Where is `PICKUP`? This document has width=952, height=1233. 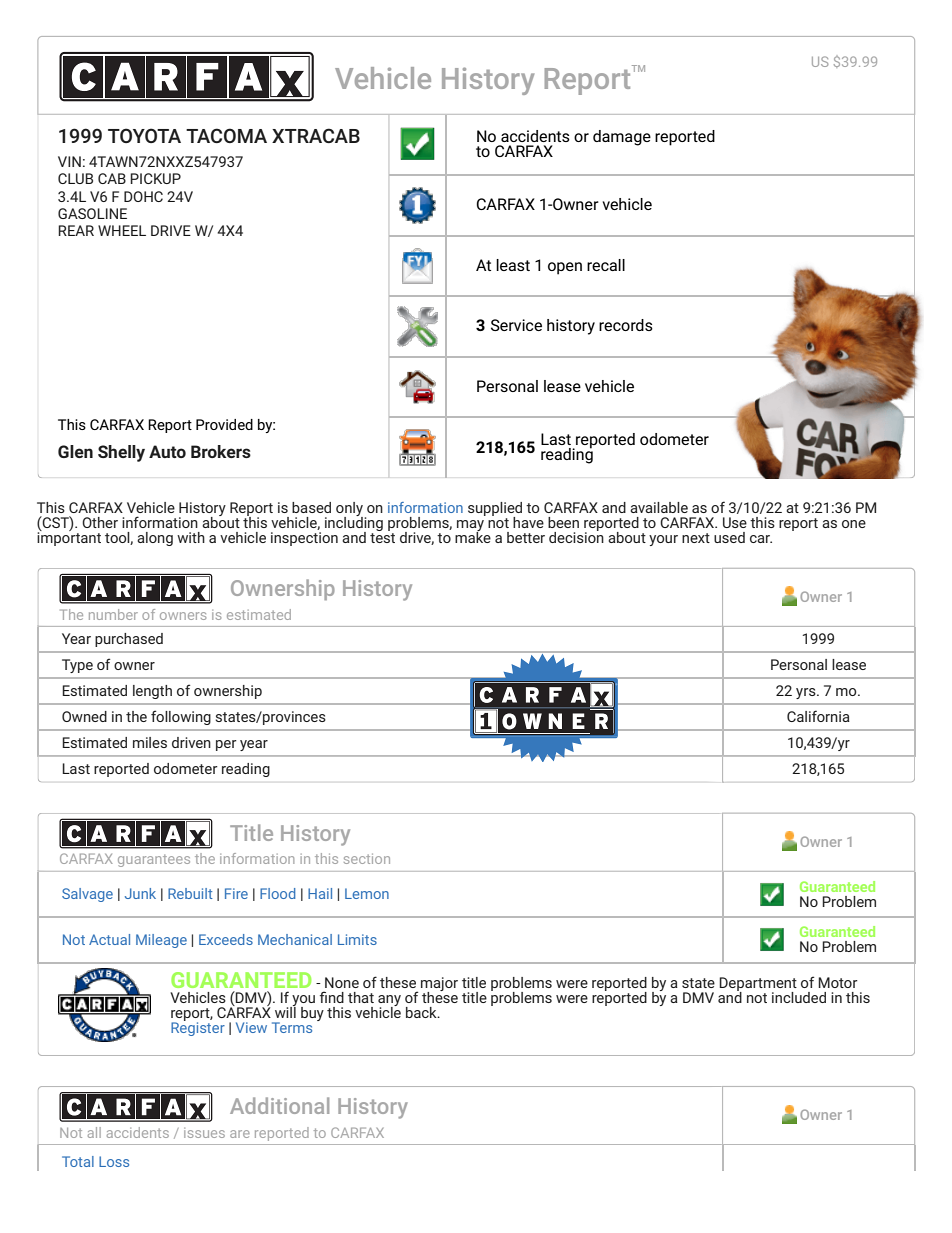
PICKUP is located at coordinates (155, 178).
